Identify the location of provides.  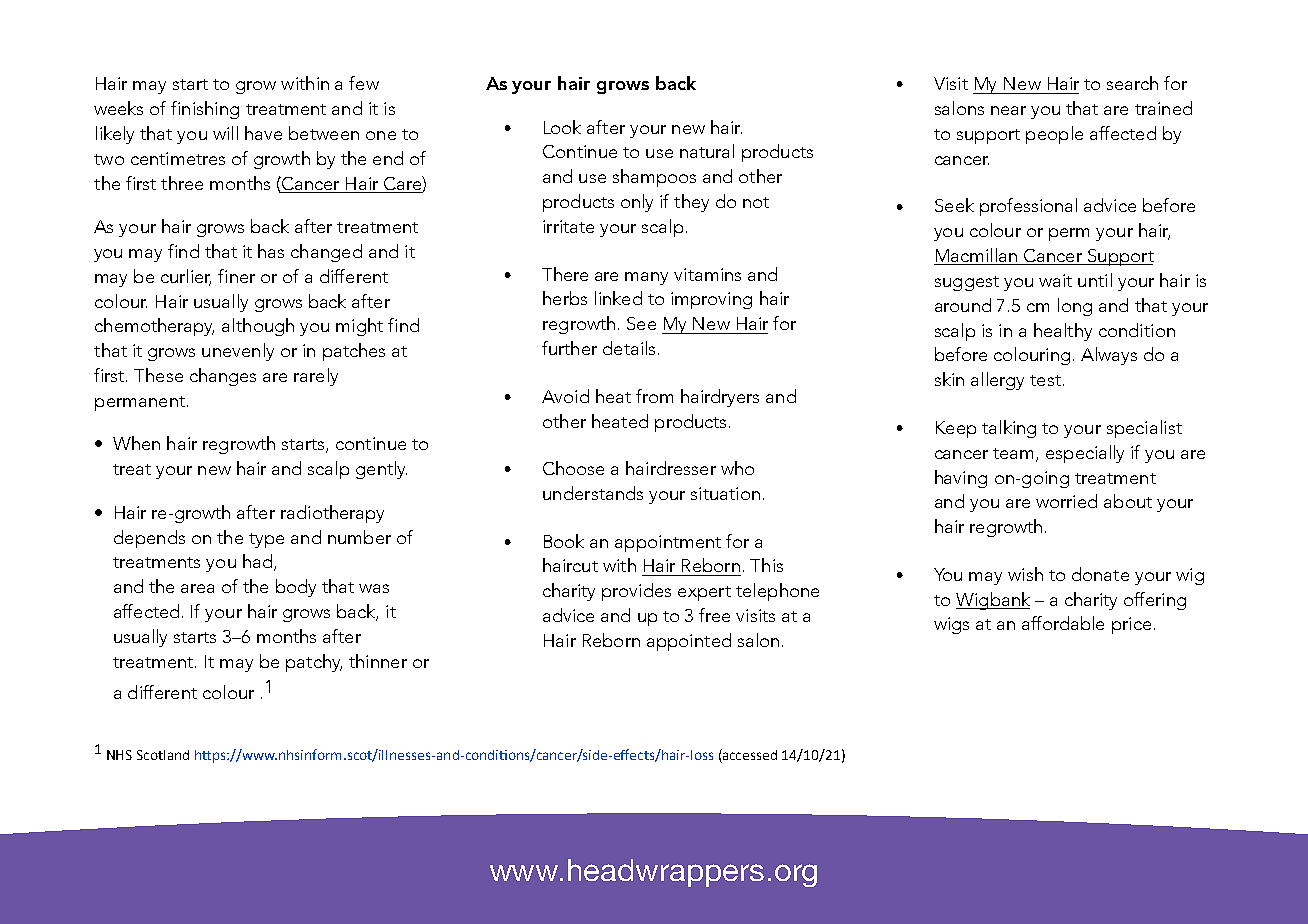
(636, 592).
